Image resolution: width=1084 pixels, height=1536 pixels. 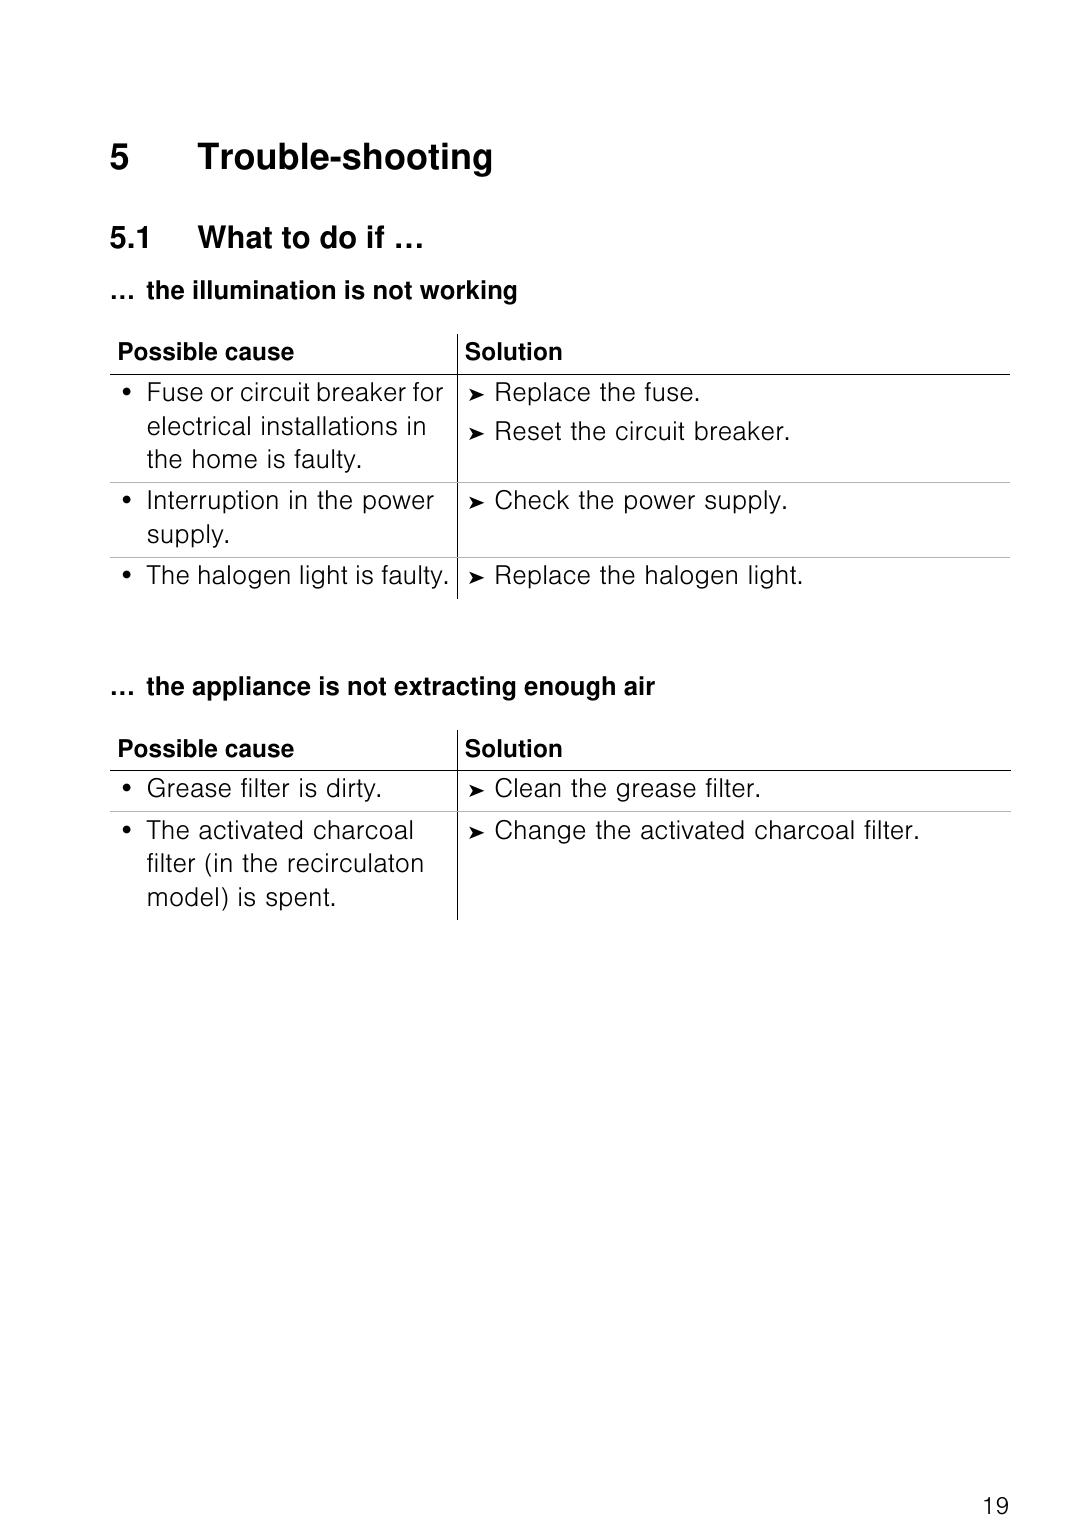 What do you see at coordinates (213, 502) in the screenshot?
I see `Interruption` at bounding box center [213, 502].
